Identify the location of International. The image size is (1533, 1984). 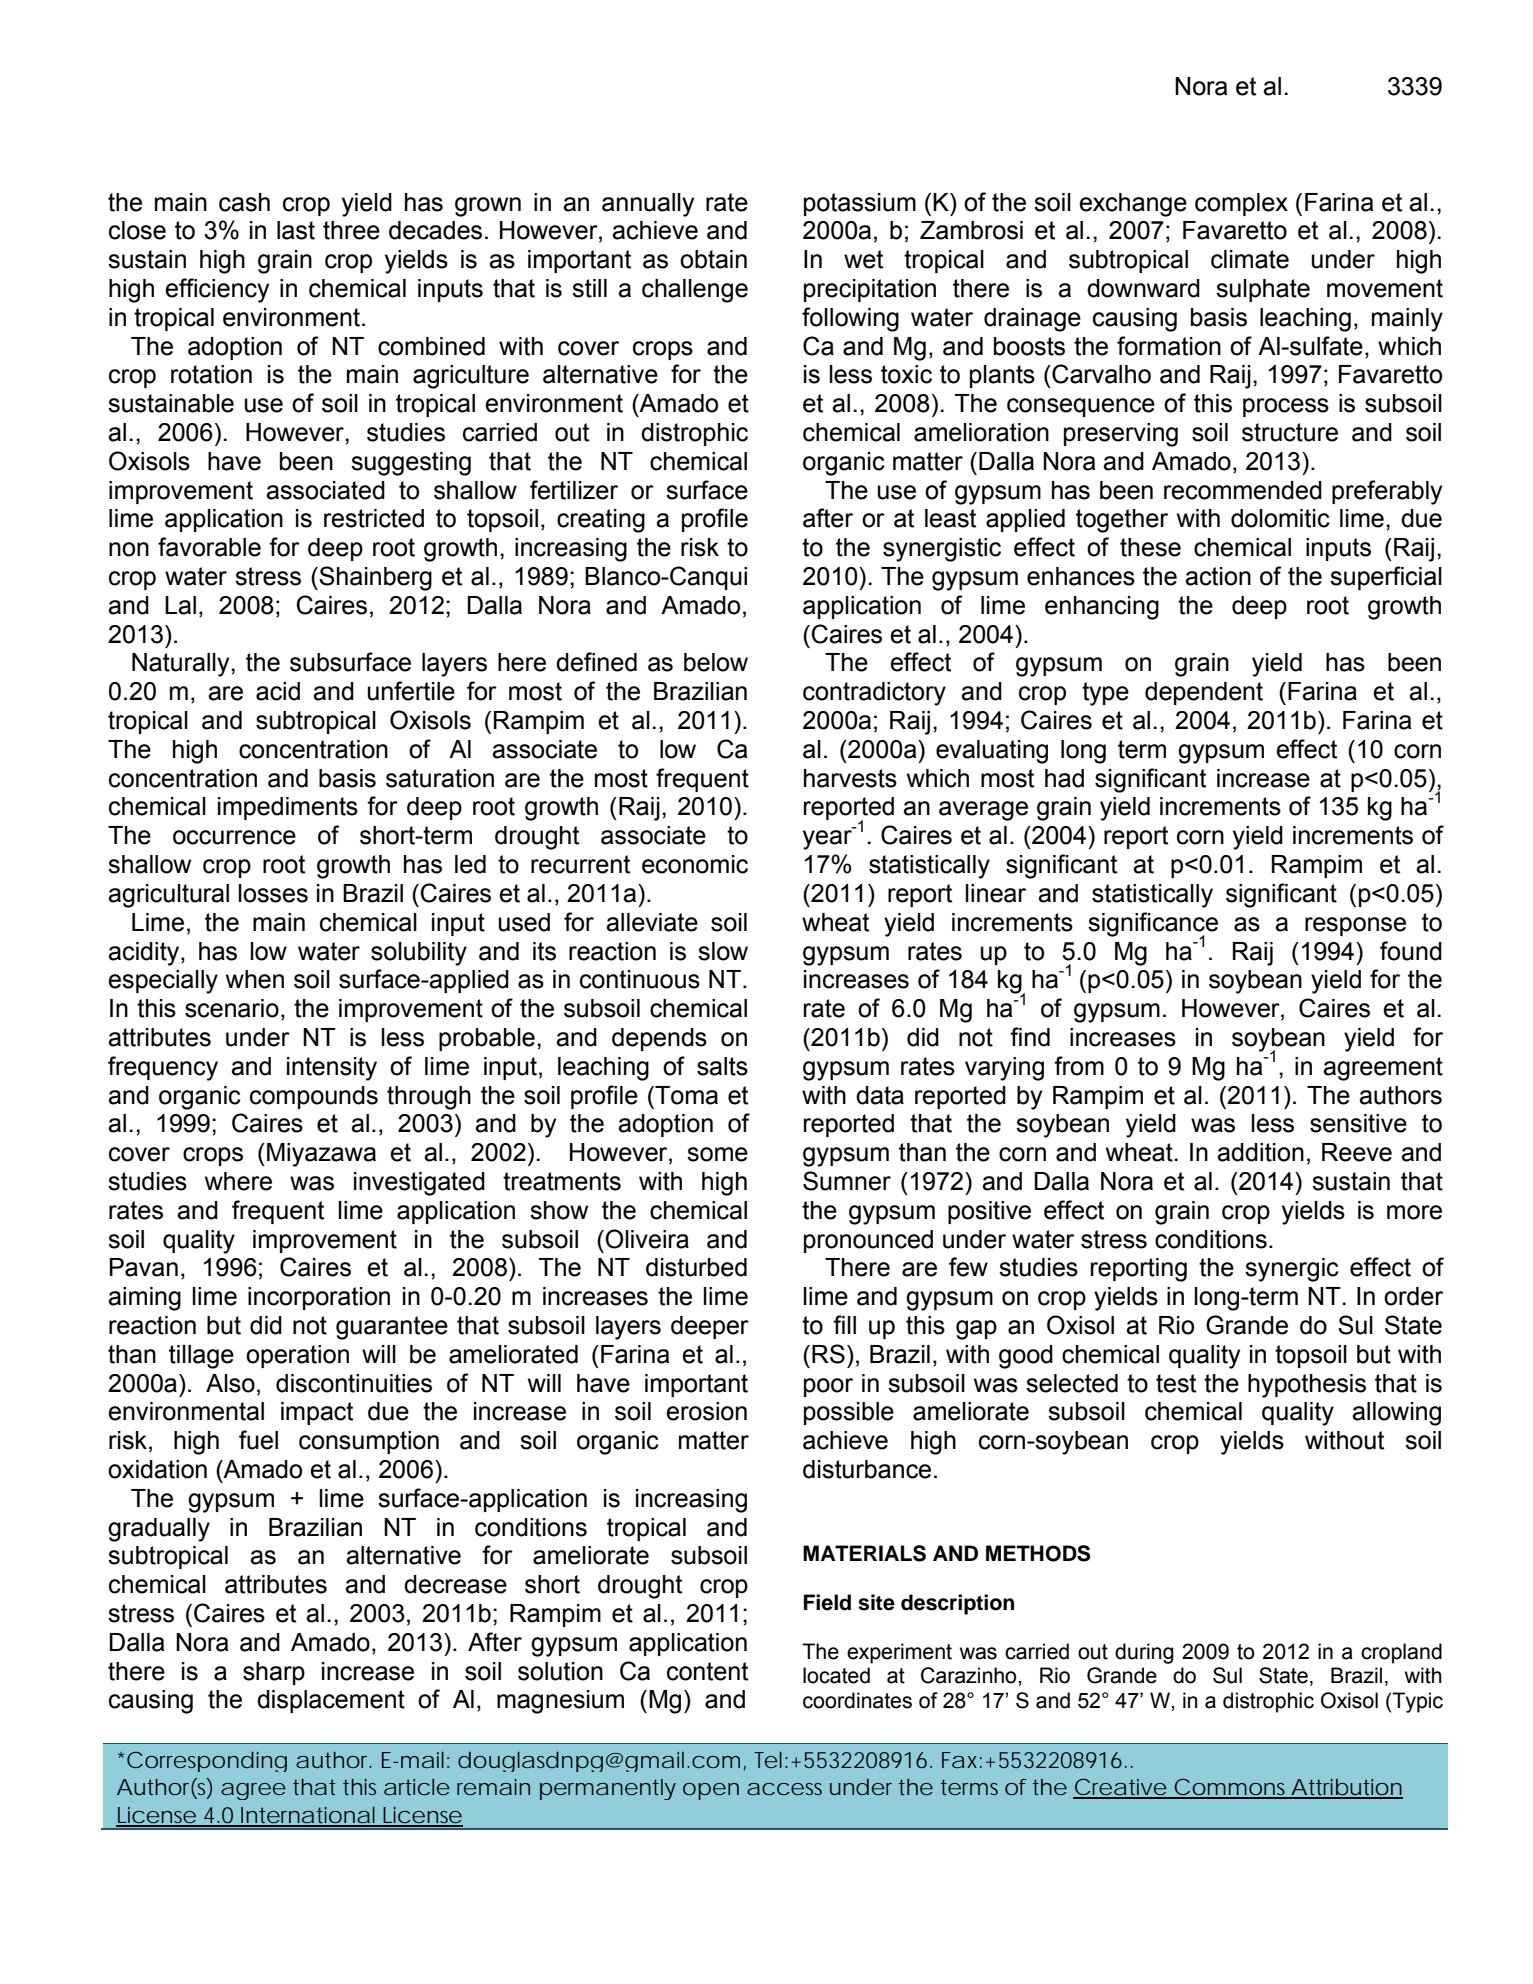
(308, 1816).
